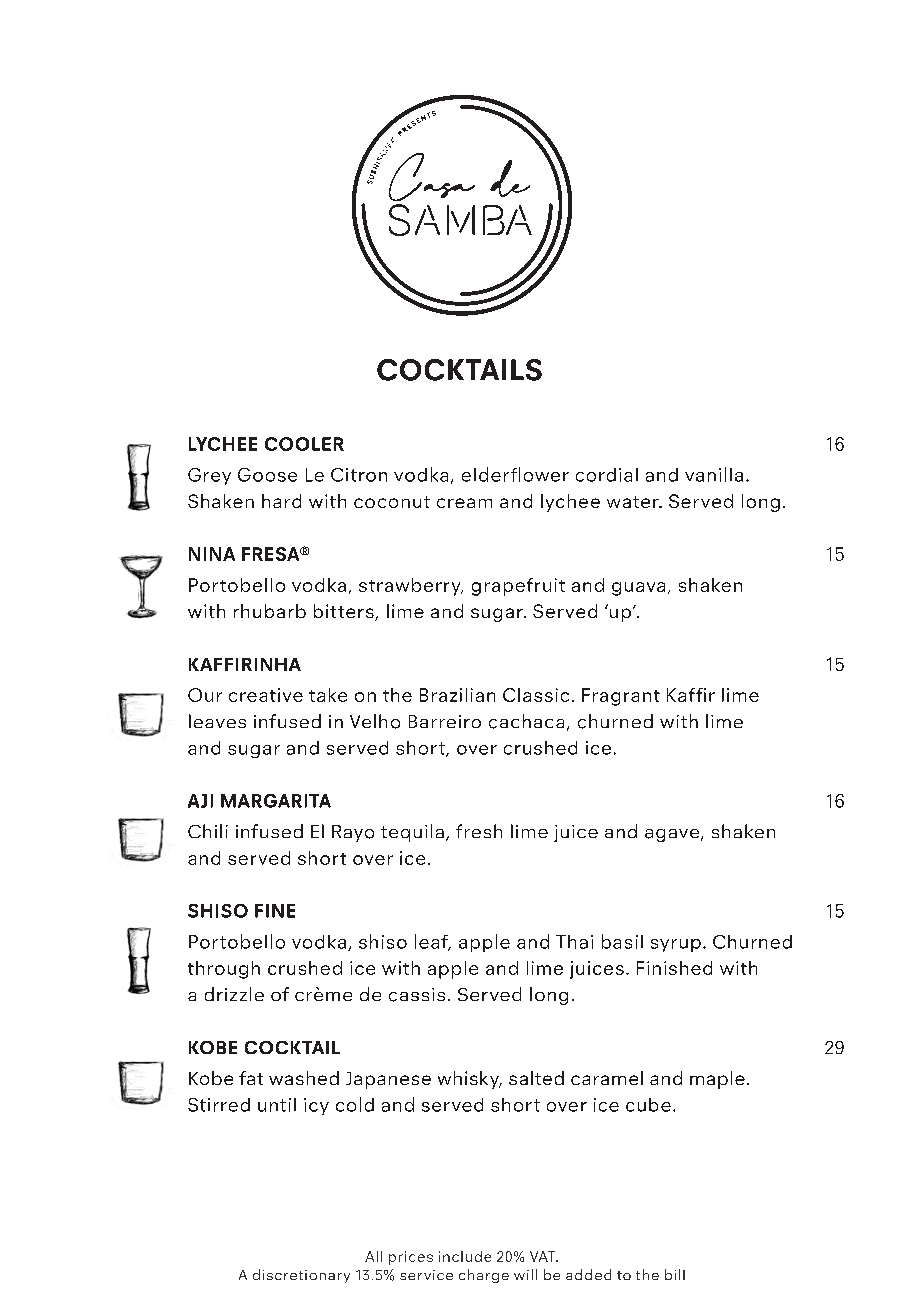 The image size is (924, 1311). I want to click on cube, so click(648, 1105).
